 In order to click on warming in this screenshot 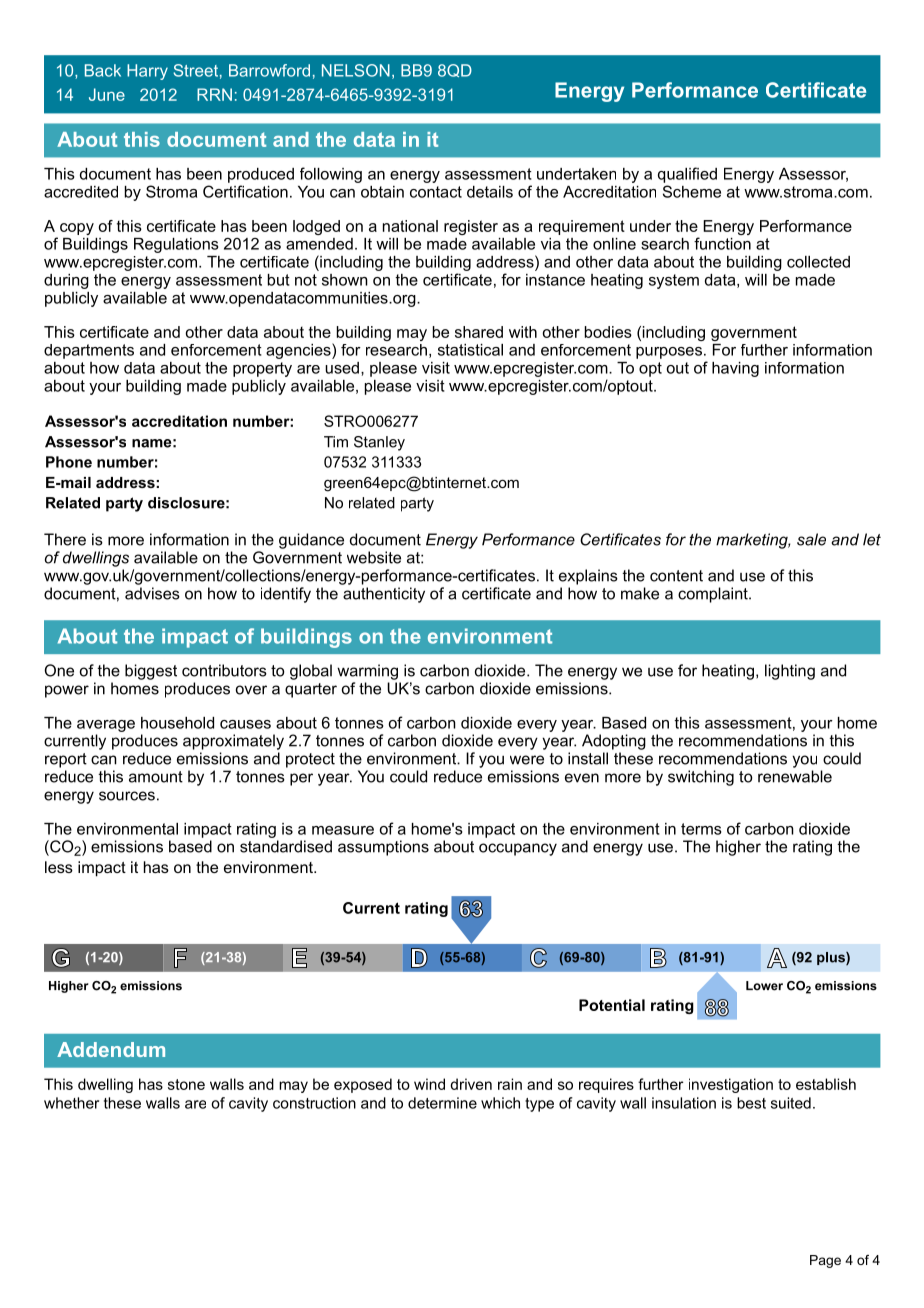, I will do `click(367, 672)`.
